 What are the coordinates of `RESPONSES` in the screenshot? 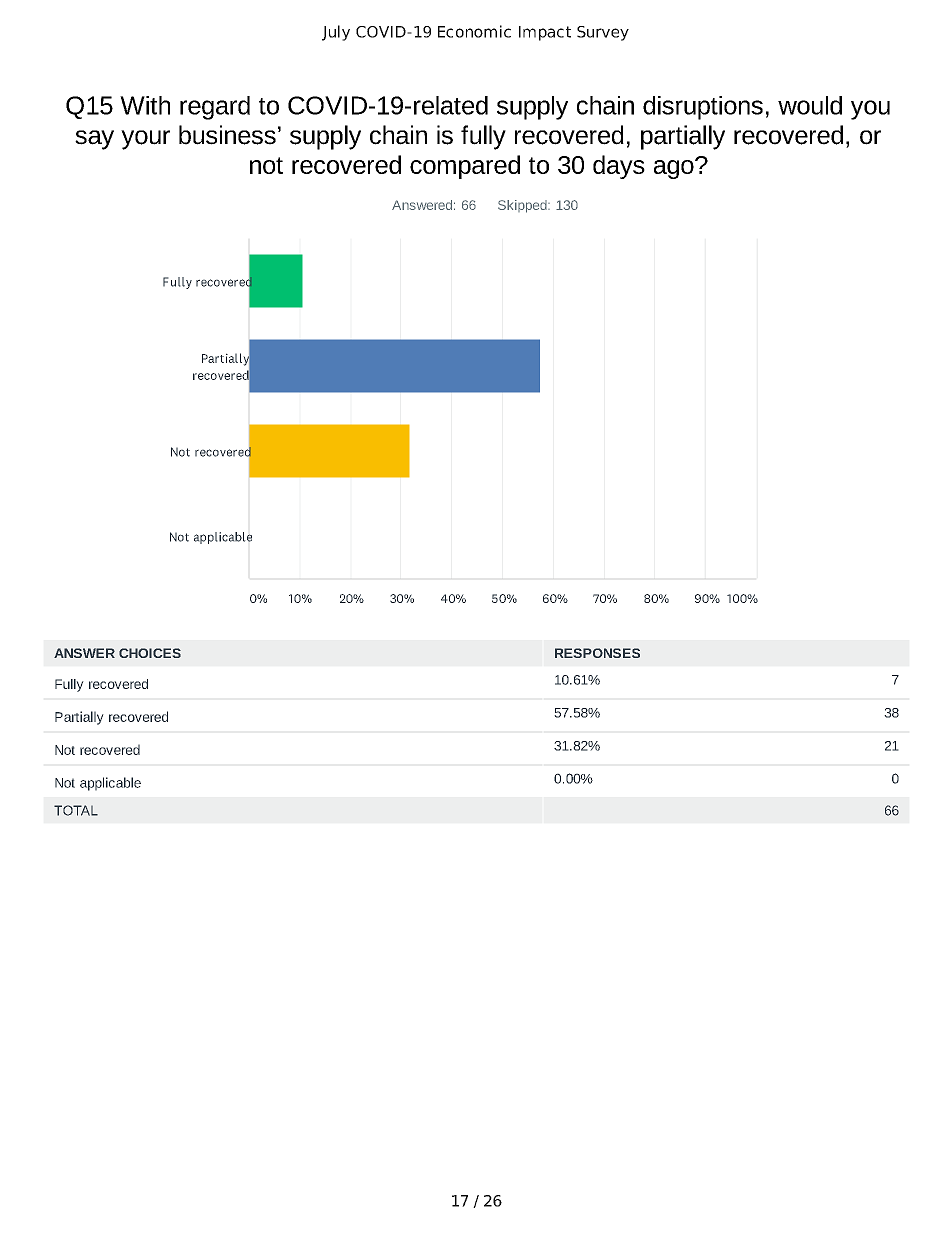 It's located at (597, 653).
